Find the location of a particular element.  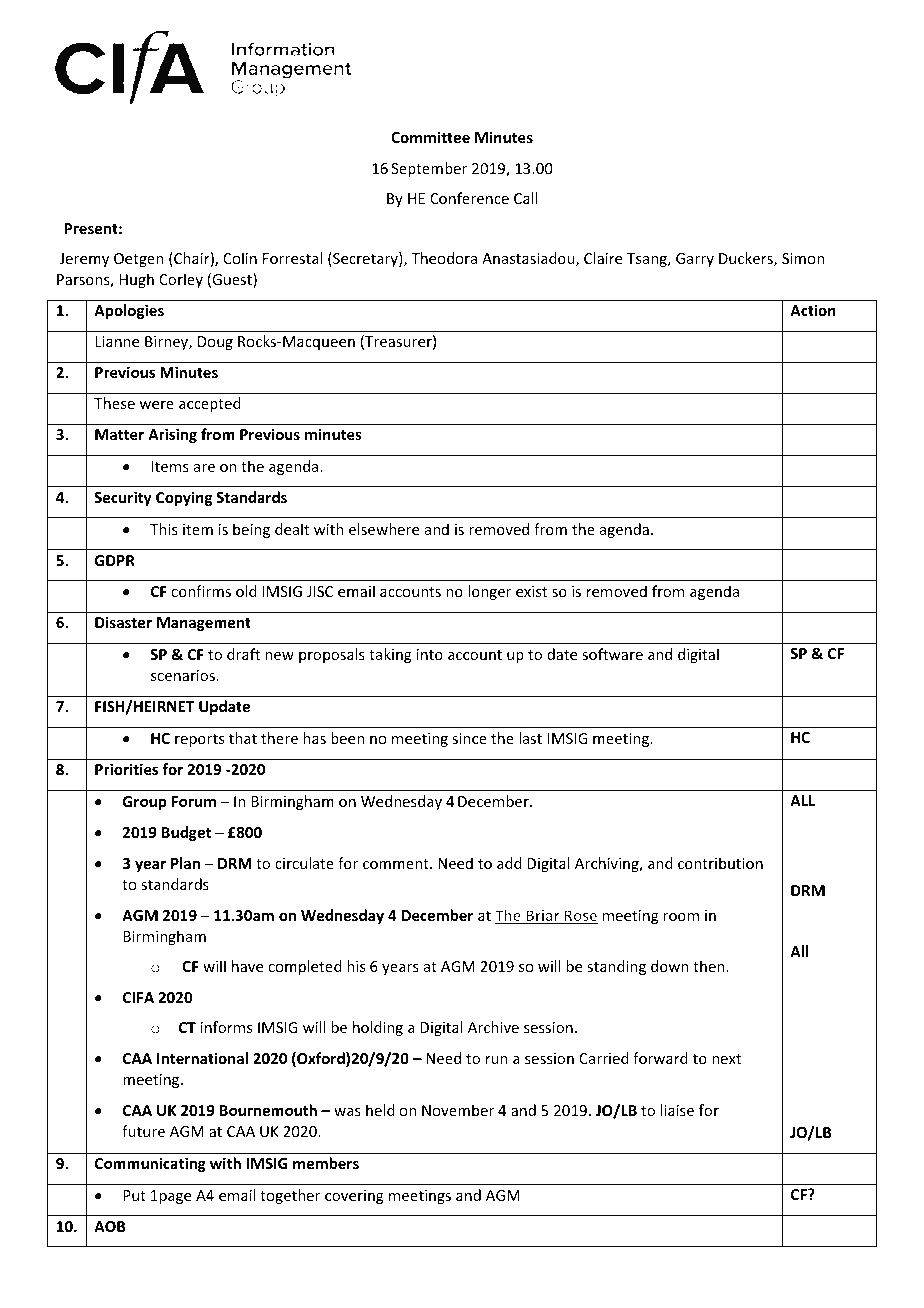

then is located at coordinates (709, 966).
